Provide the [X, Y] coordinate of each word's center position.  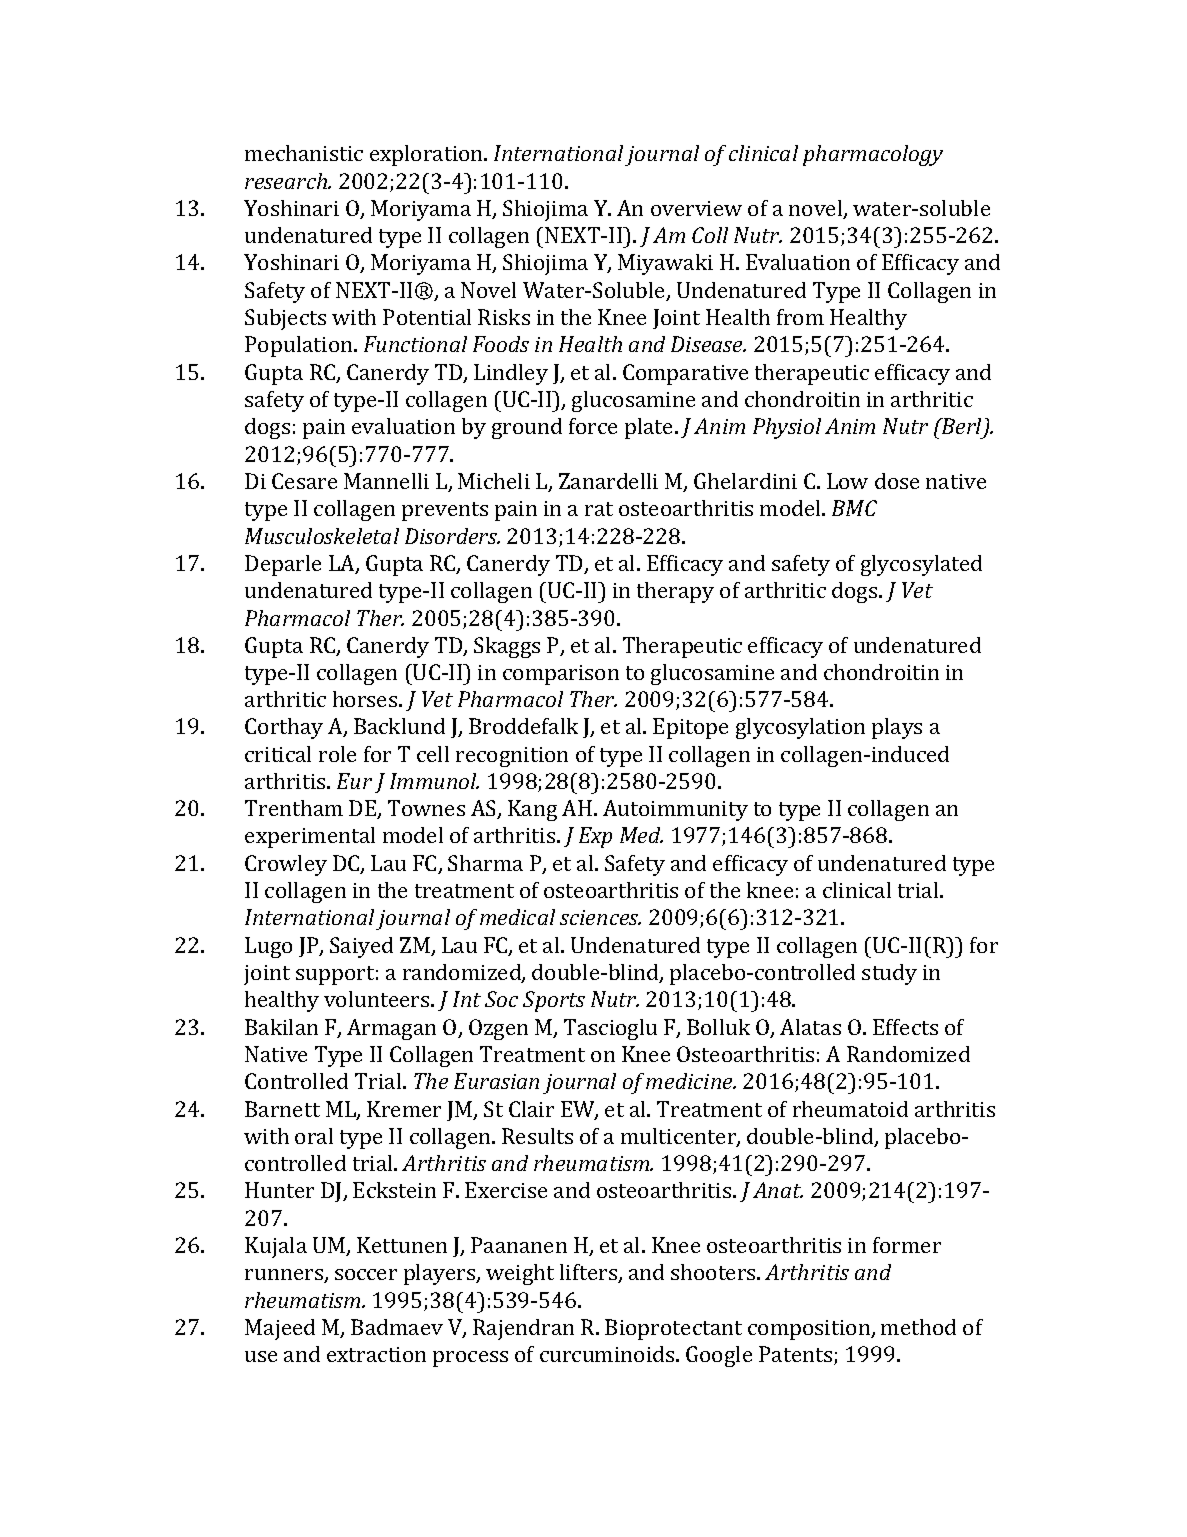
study [889, 974]
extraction [376, 1354]
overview [696, 208]
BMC [854, 508]
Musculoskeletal [322, 536]
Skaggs [507, 647]
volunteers [378, 999]
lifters [589, 1273]
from [800, 317]
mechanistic [304, 153]
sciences [600, 917]
